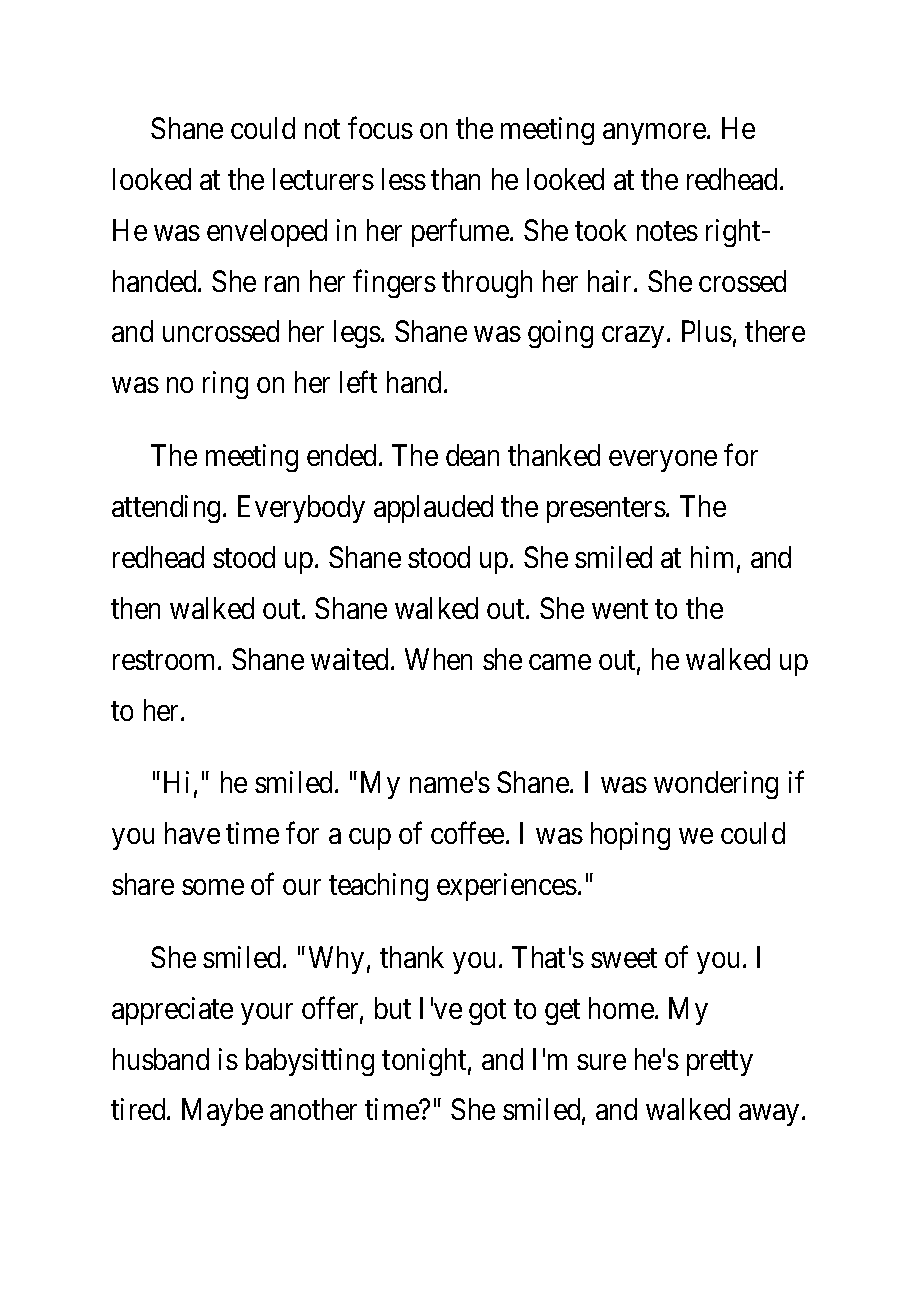 The height and width of the screenshot is (1308, 924). What do you see at coordinates (707, 331) in the screenshot?
I see `Plus` at bounding box center [707, 331].
